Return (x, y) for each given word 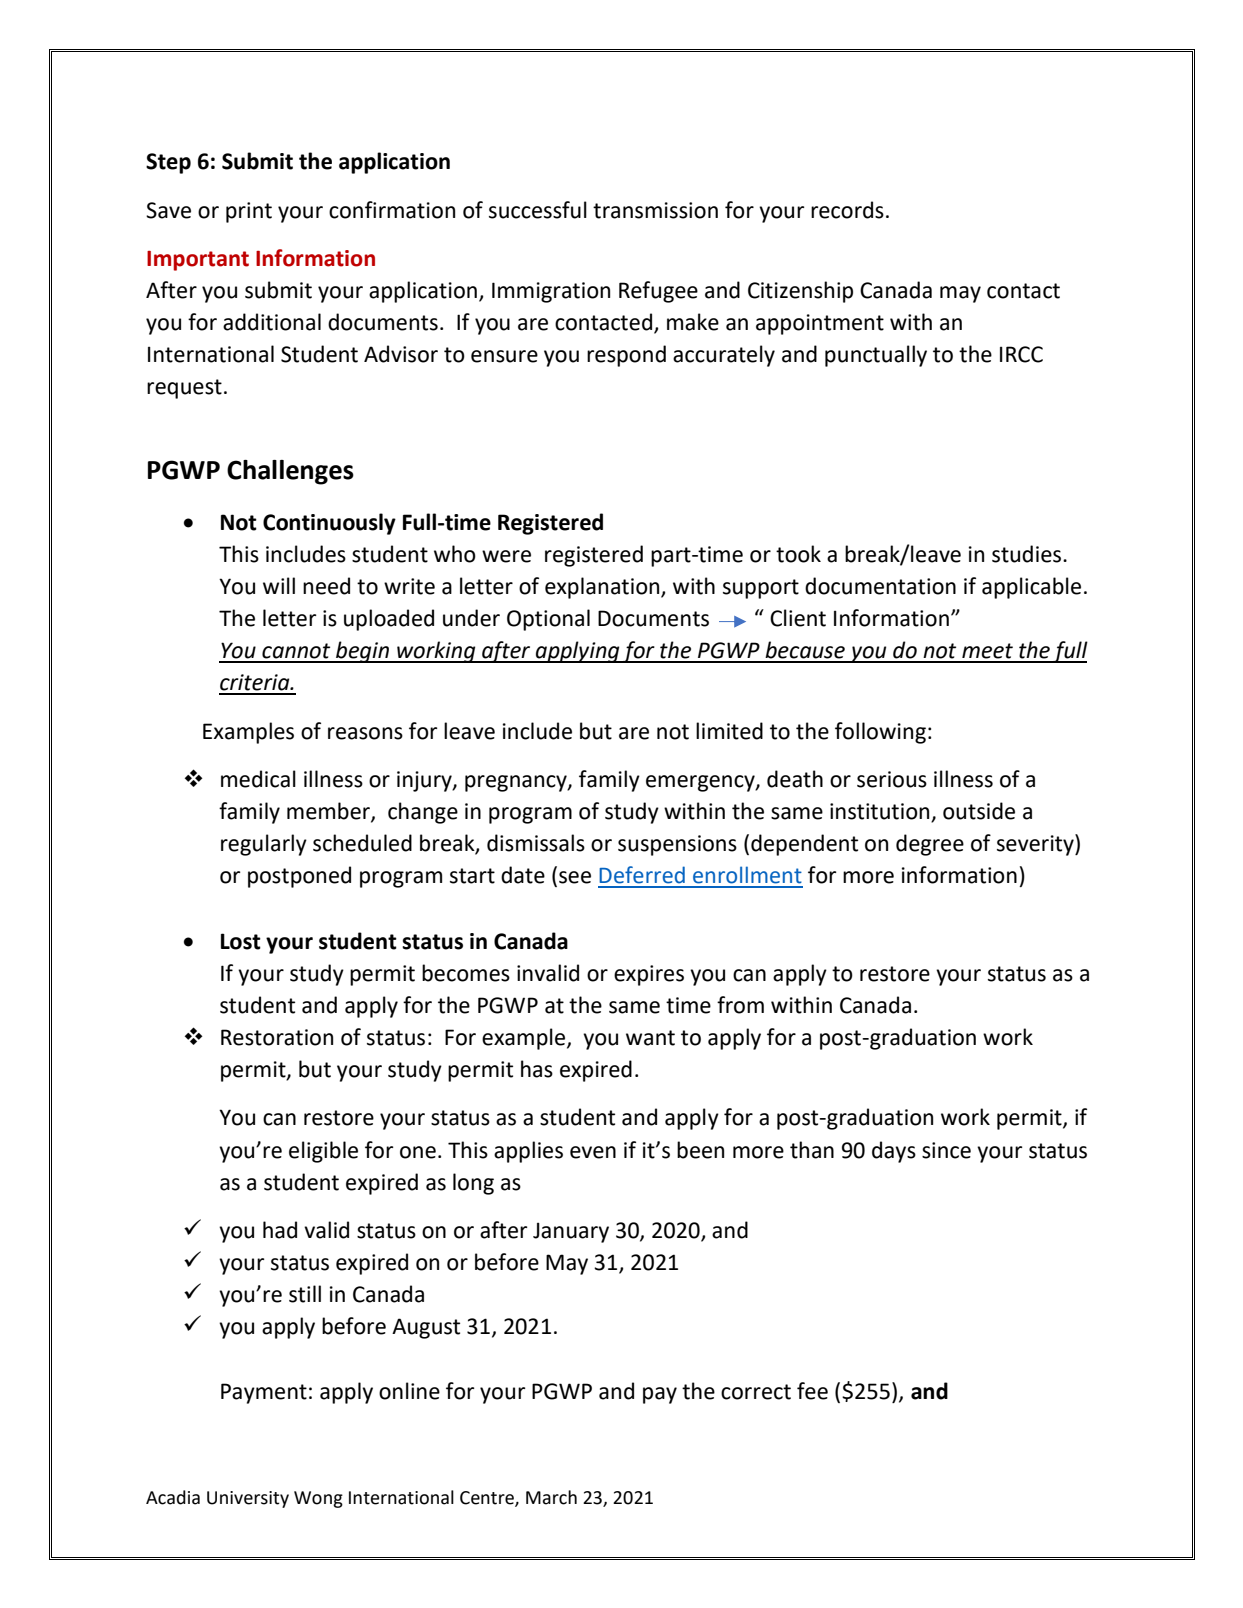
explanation (603, 588)
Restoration (277, 1037)
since (946, 1150)
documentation (880, 586)
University (248, 1499)
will (279, 585)
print (249, 212)
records (847, 210)
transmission (655, 210)
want (650, 1038)
